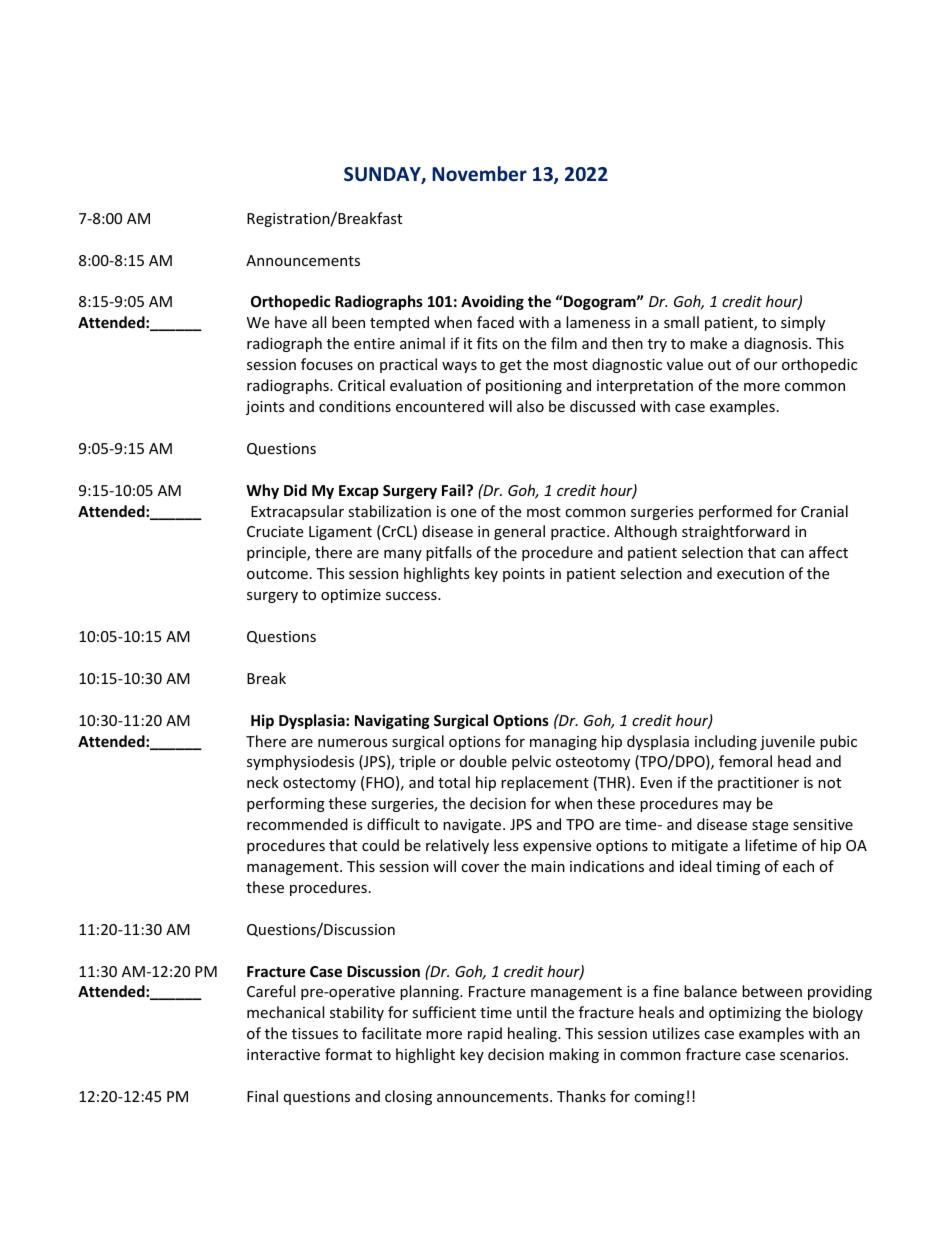 The image size is (952, 1233). Describe the element at coordinates (479, 174) in the screenshot. I see `November` at that location.
